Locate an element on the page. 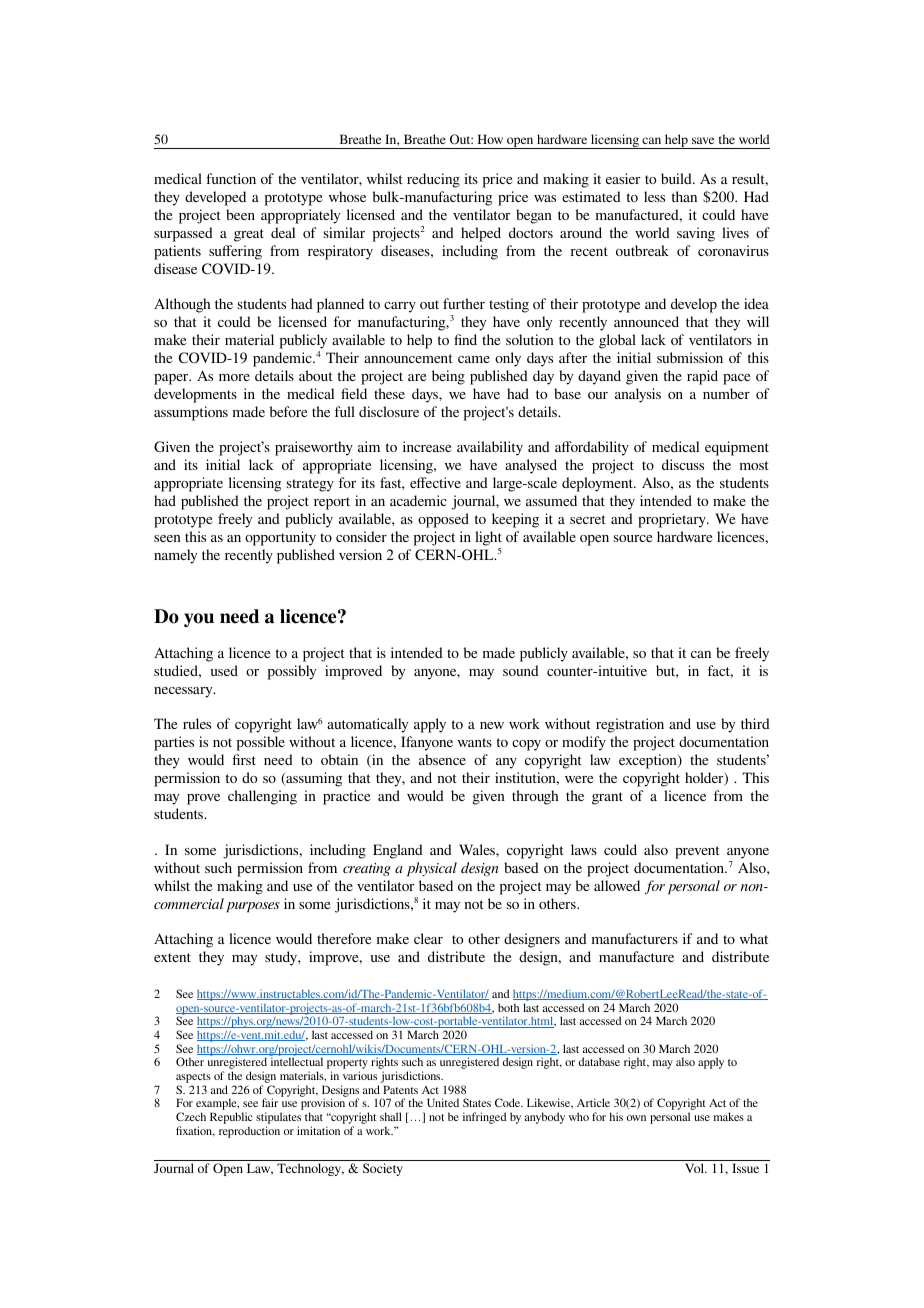 Image resolution: width=924 pixels, height=1308 pixels. effective is located at coordinates (435, 482).
